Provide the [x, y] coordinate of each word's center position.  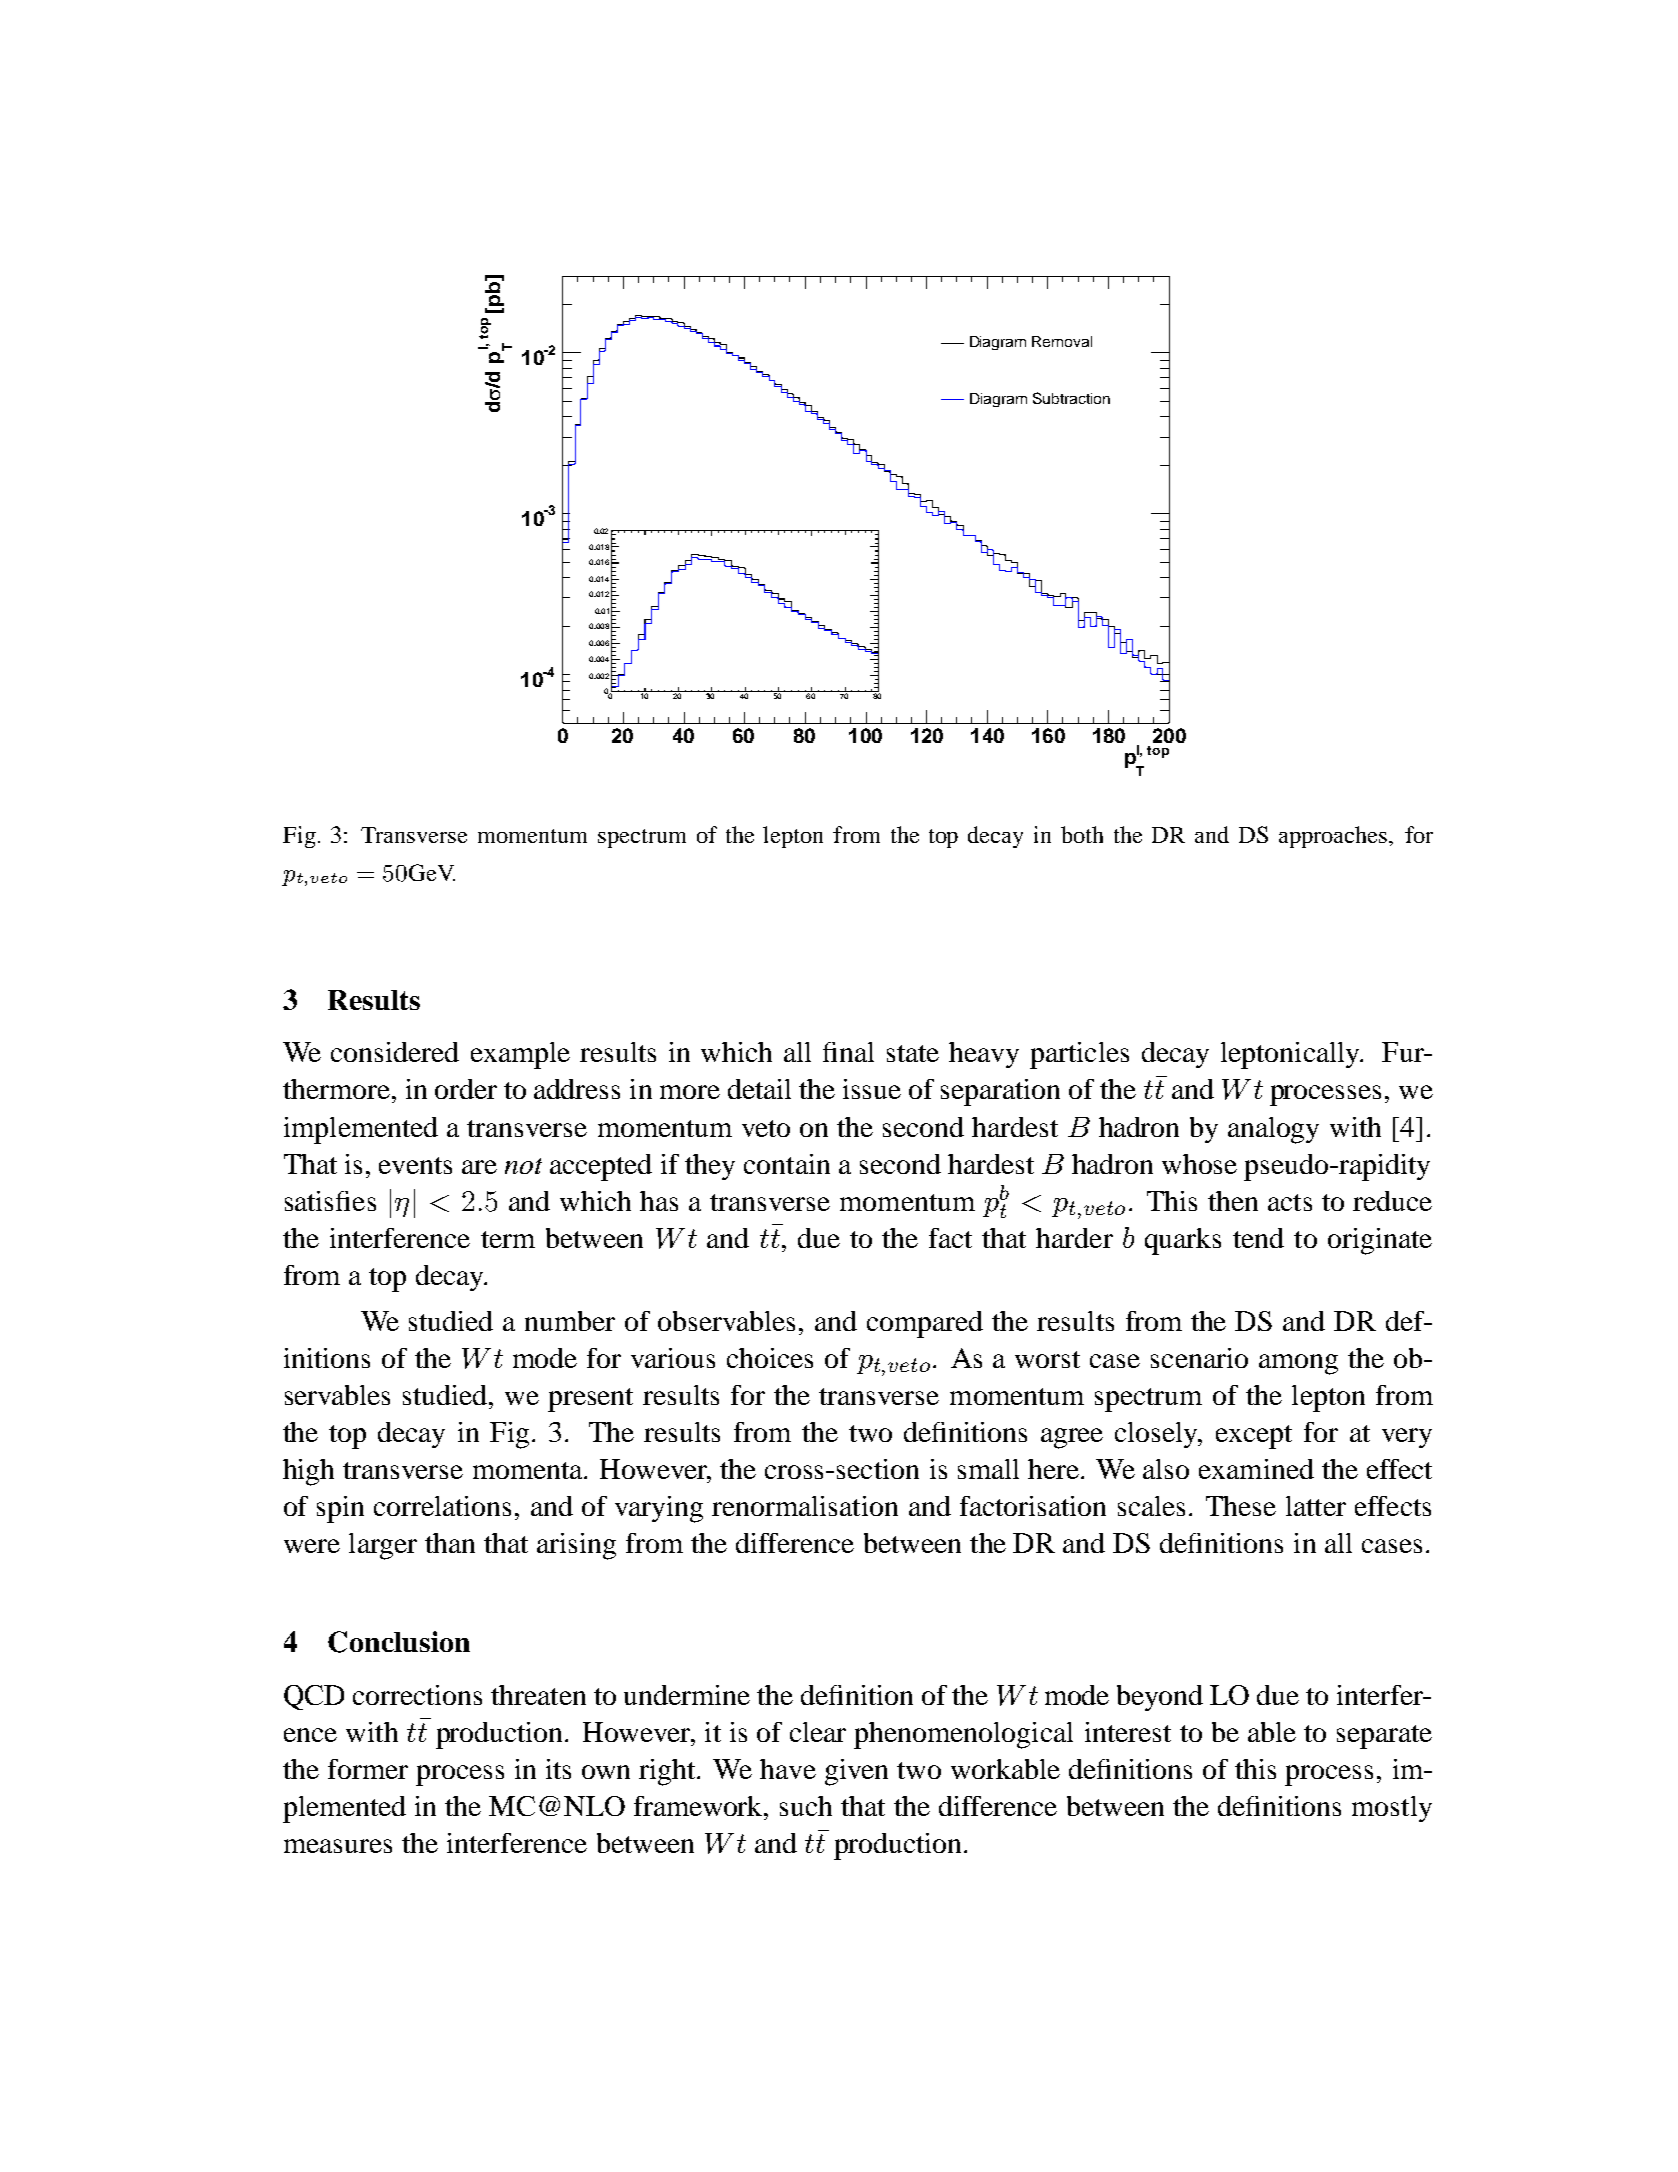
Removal [1062, 341]
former [368, 1769]
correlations [442, 1506]
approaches [1334, 837]
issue [872, 1089]
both [1082, 834]
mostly [1392, 1809]
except [1254, 1437]
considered [395, 1052]
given [856, 1772]
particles [1079, 1055]
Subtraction [1071, 398]
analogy [1273, 1130]
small [988, 1469]
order [466, 1089]
